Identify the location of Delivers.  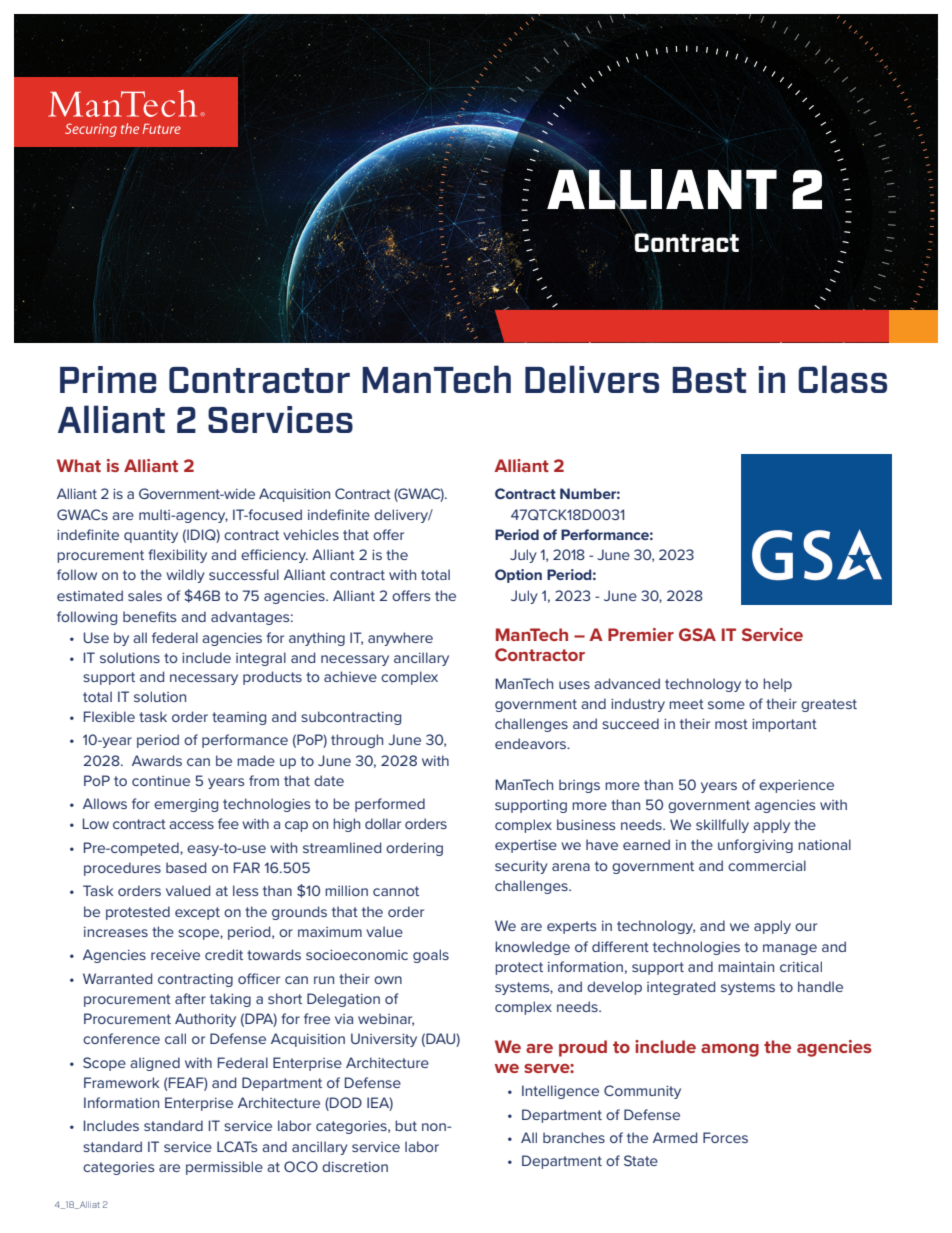
(592, 379).
